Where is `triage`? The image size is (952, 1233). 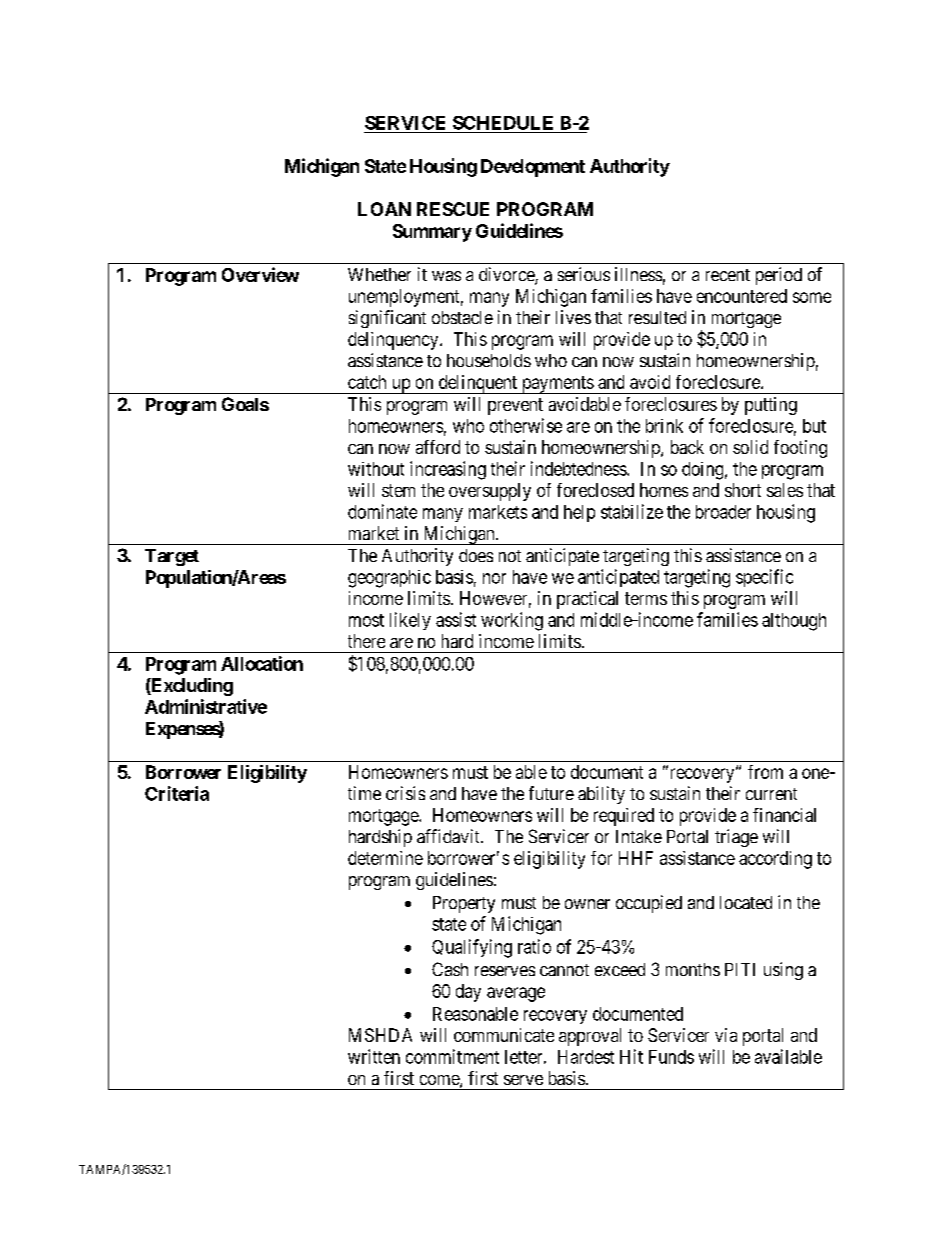 triage is located at coordinates (736, 838).
